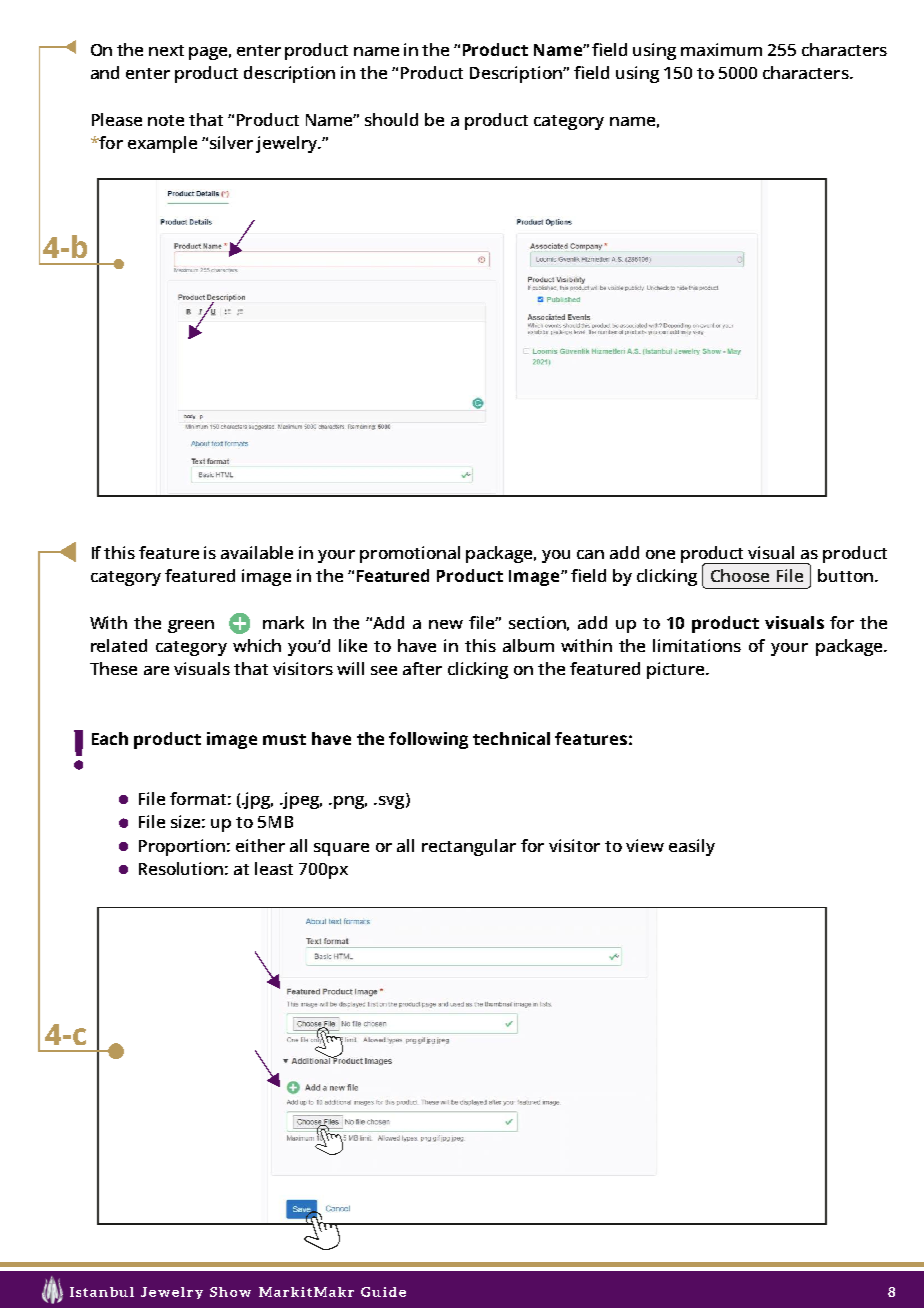  I want to click on should, so click(391, 119).
